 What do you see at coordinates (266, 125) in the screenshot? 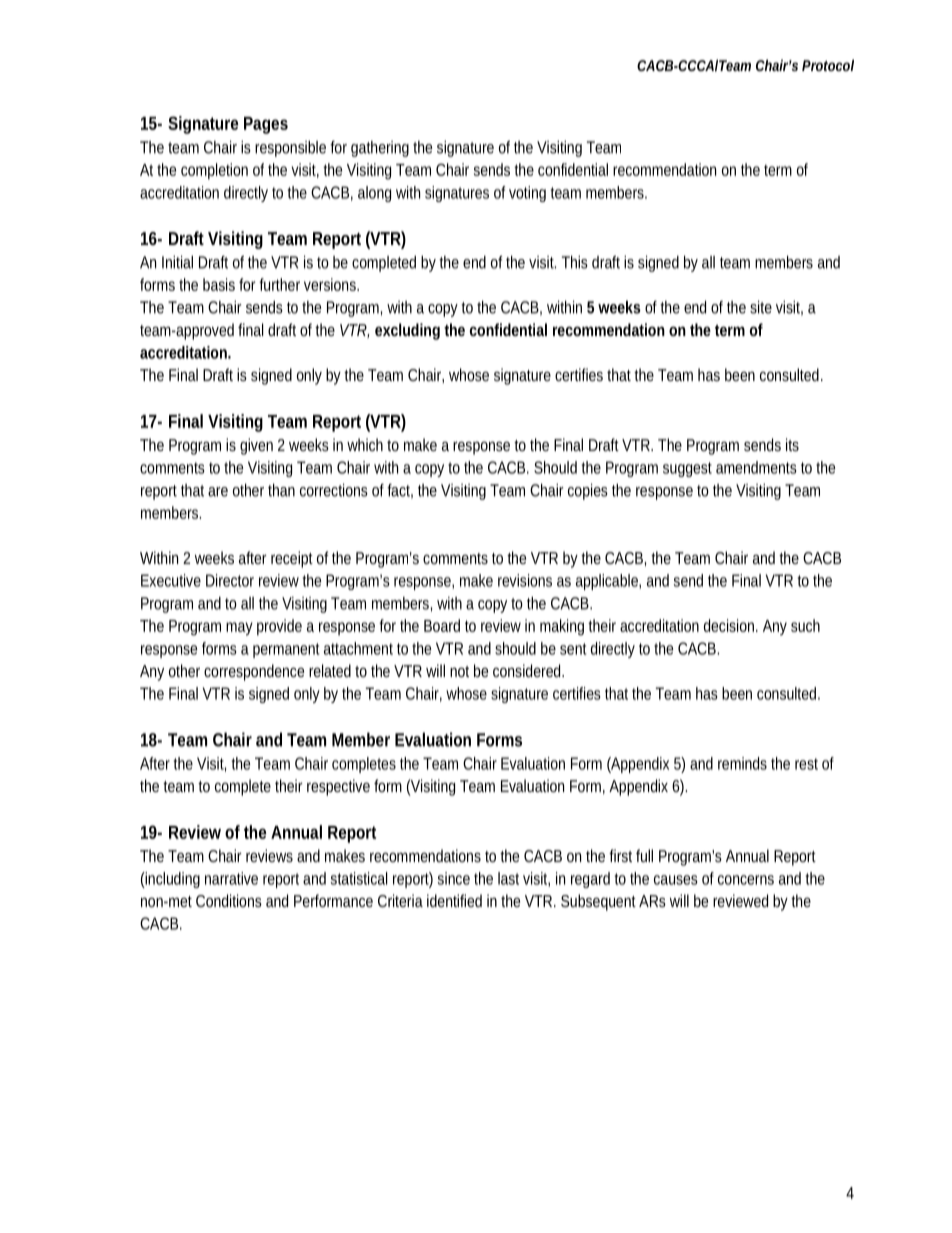
I see `Pages` at bounding box center [266, 125].
